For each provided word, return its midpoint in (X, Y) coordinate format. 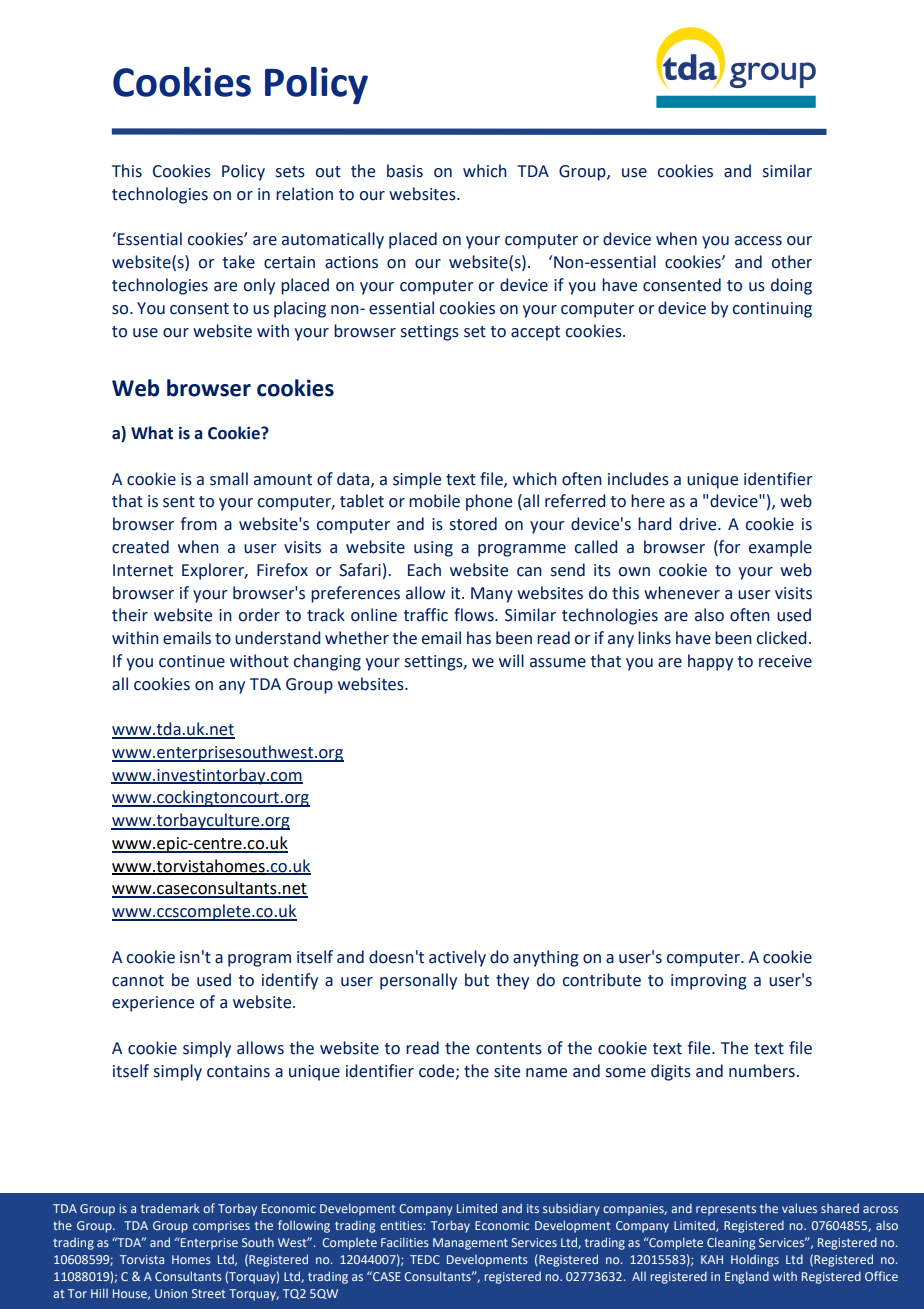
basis (405, 171)
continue (192, 661)
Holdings (755, 1260)
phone (489, 502)
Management (470, 1244)
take (238, 262)
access (758, 241)
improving (709, 982)
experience (153, 1004)
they (512, 981)
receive (785, 661)
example (780, 548)
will (511, 660)
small (229, 479)
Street (209, 1293)
